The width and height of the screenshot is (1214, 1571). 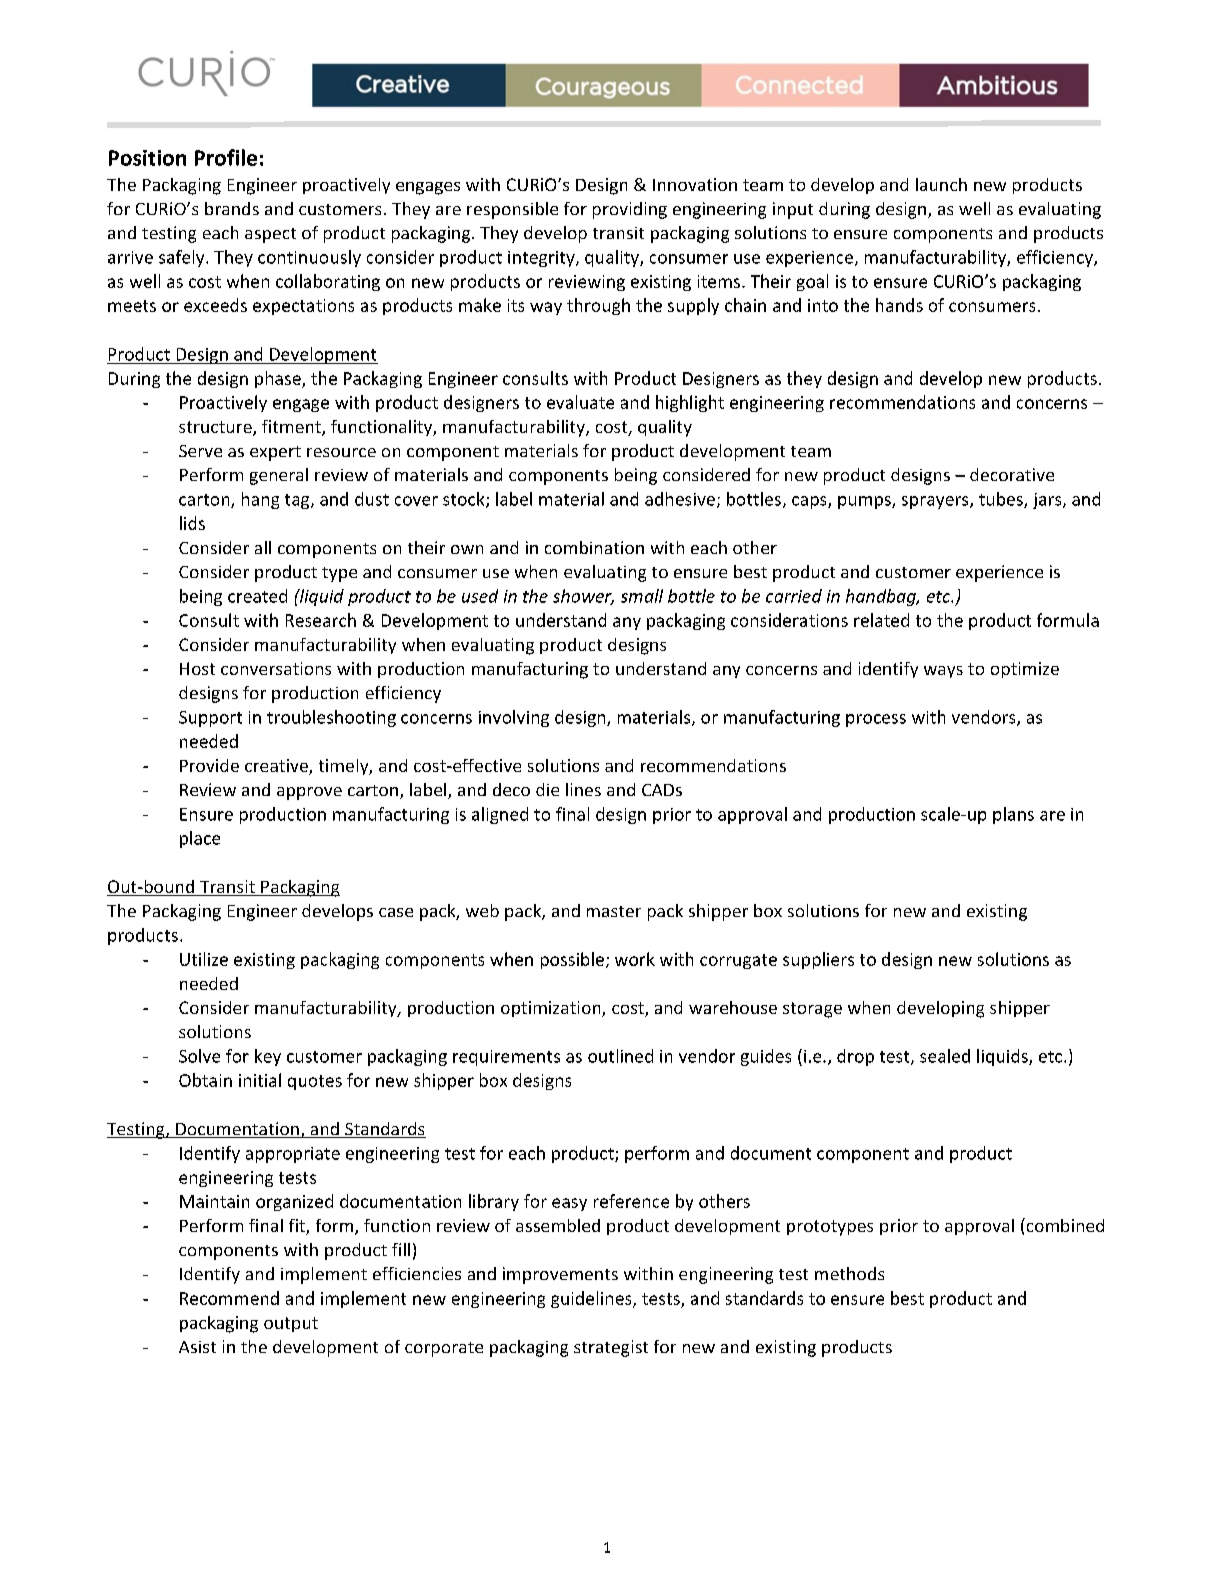 I want to click on process, so click(x=876, y=720).
